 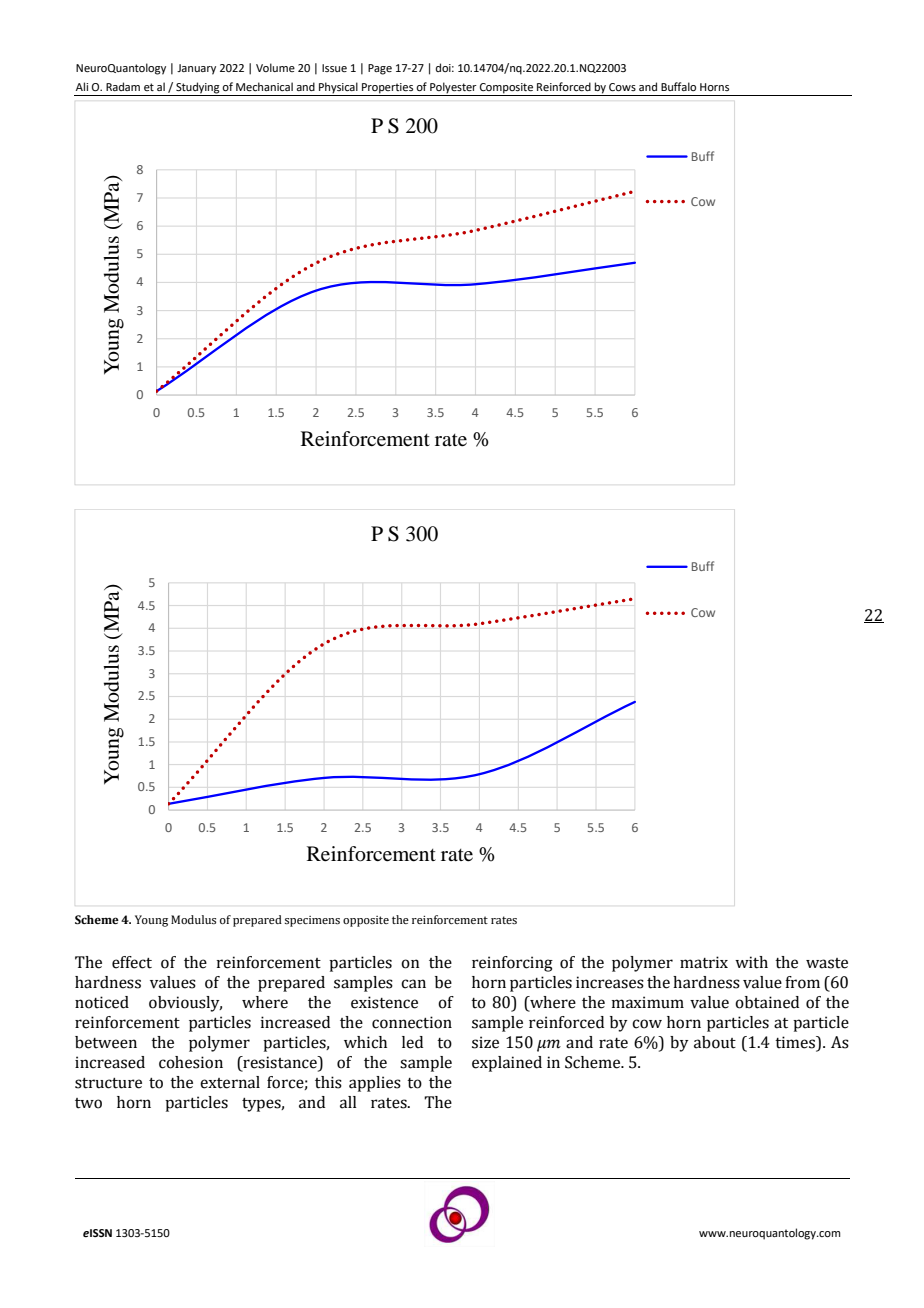 I want to click on Polyester, so click(x=453, y=89).
